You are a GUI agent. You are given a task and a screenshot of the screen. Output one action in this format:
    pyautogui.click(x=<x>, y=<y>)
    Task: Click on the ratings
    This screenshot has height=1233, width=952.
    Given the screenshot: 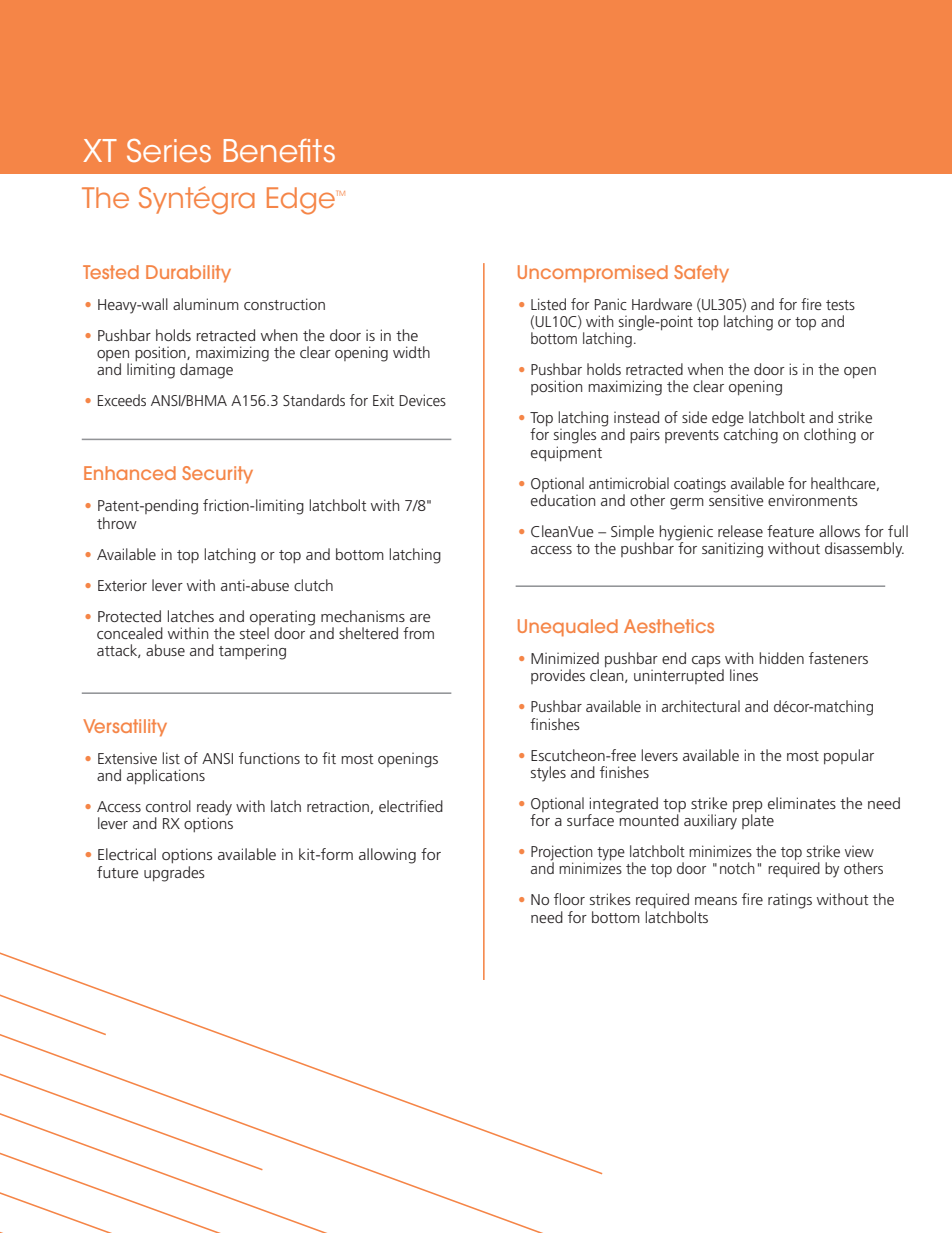 What is the action you would take?
    pyautogui.click(x=790, y=901)
